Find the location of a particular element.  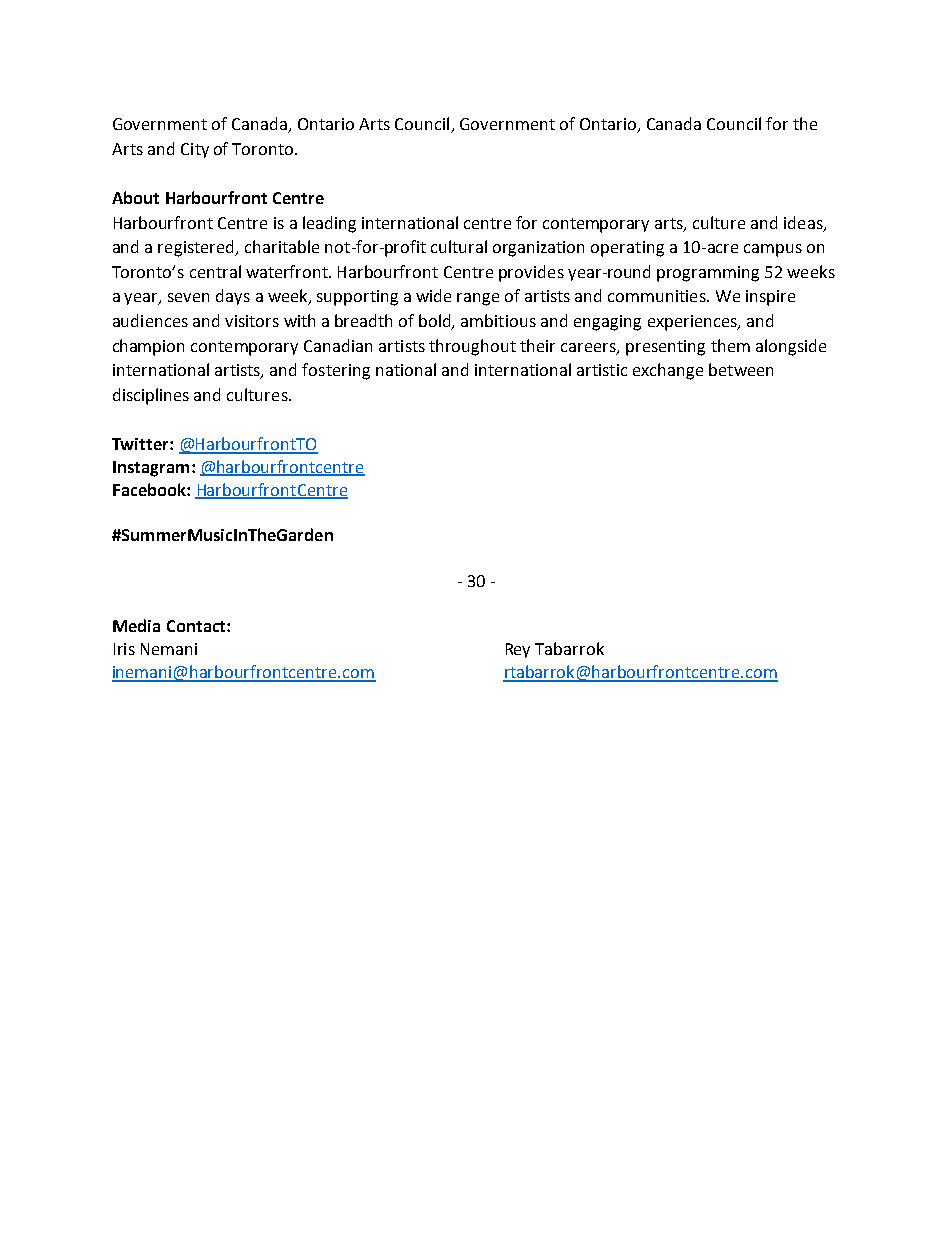

experiences is located at coordinates (693, 323).
